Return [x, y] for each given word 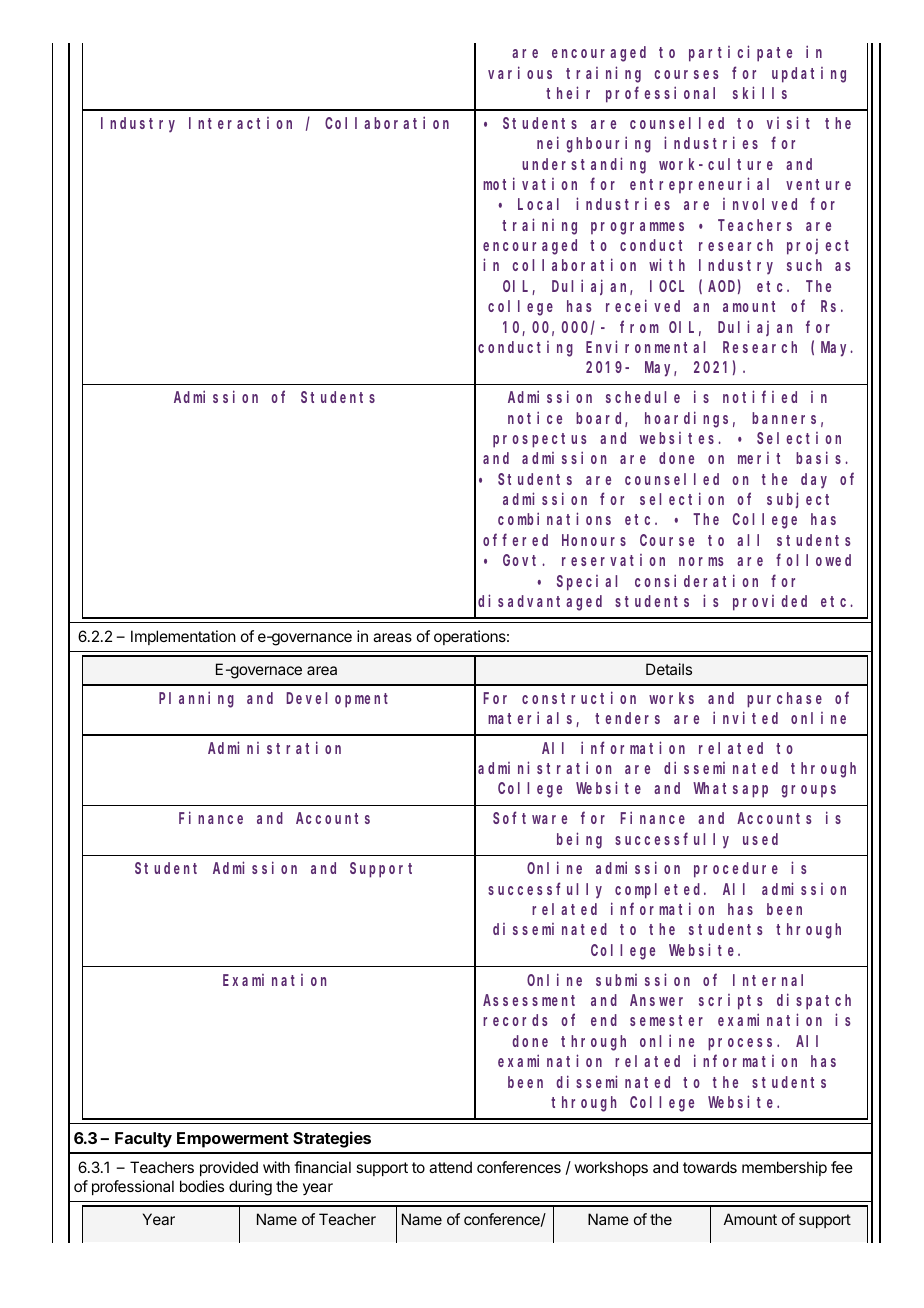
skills [760, 92]
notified [760, 396]
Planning [196, 699]
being [579, 840]
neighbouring [594, 144]
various [520, 72]
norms [701, 561]
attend [450, 1167]
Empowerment [233, 1140]
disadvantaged [540, 602]
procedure [736, 870]
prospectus [540, 440]
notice [535, 417]
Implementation [183, 637]
